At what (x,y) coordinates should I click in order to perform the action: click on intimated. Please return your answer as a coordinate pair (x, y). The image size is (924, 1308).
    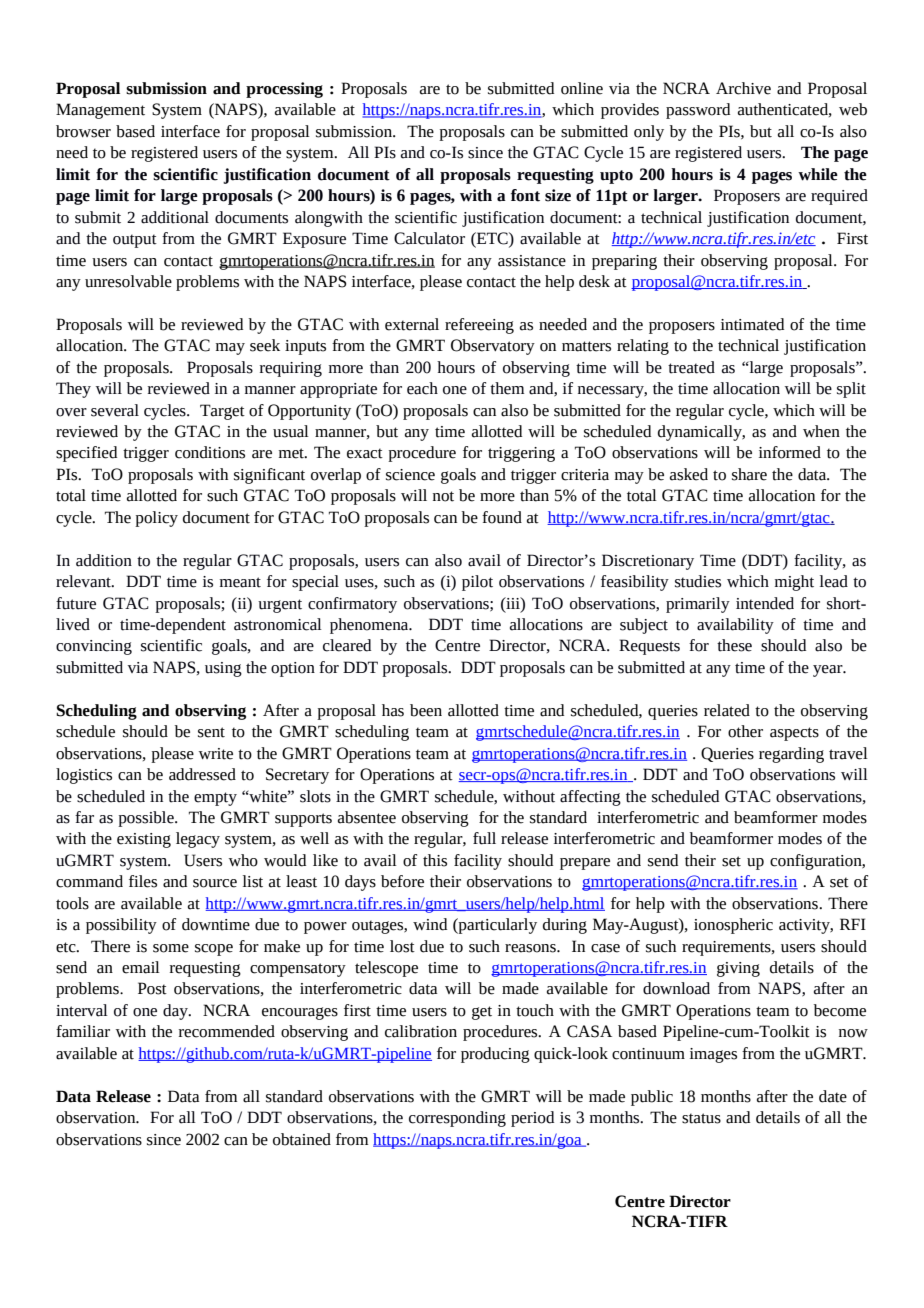
    Looking at the image, I should click on (752, 324).
